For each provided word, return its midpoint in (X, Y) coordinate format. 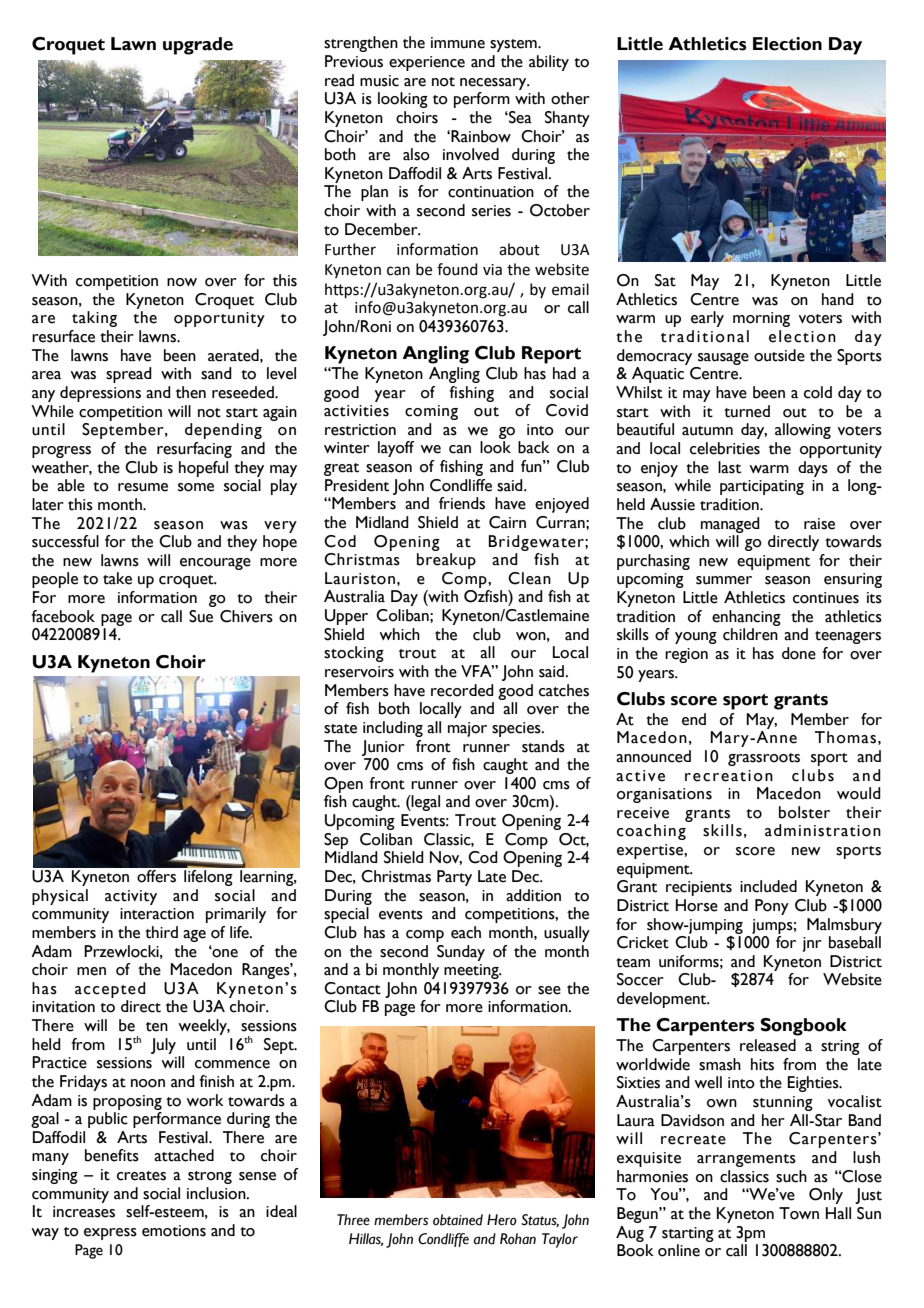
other (570, 98)
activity (131, 897)
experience (427, 63)
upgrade (198, 46)
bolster (804, 812)
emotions (174, 1231)
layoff (396, 449)
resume (143, 487)
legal (425, 803)
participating (762, 487)
